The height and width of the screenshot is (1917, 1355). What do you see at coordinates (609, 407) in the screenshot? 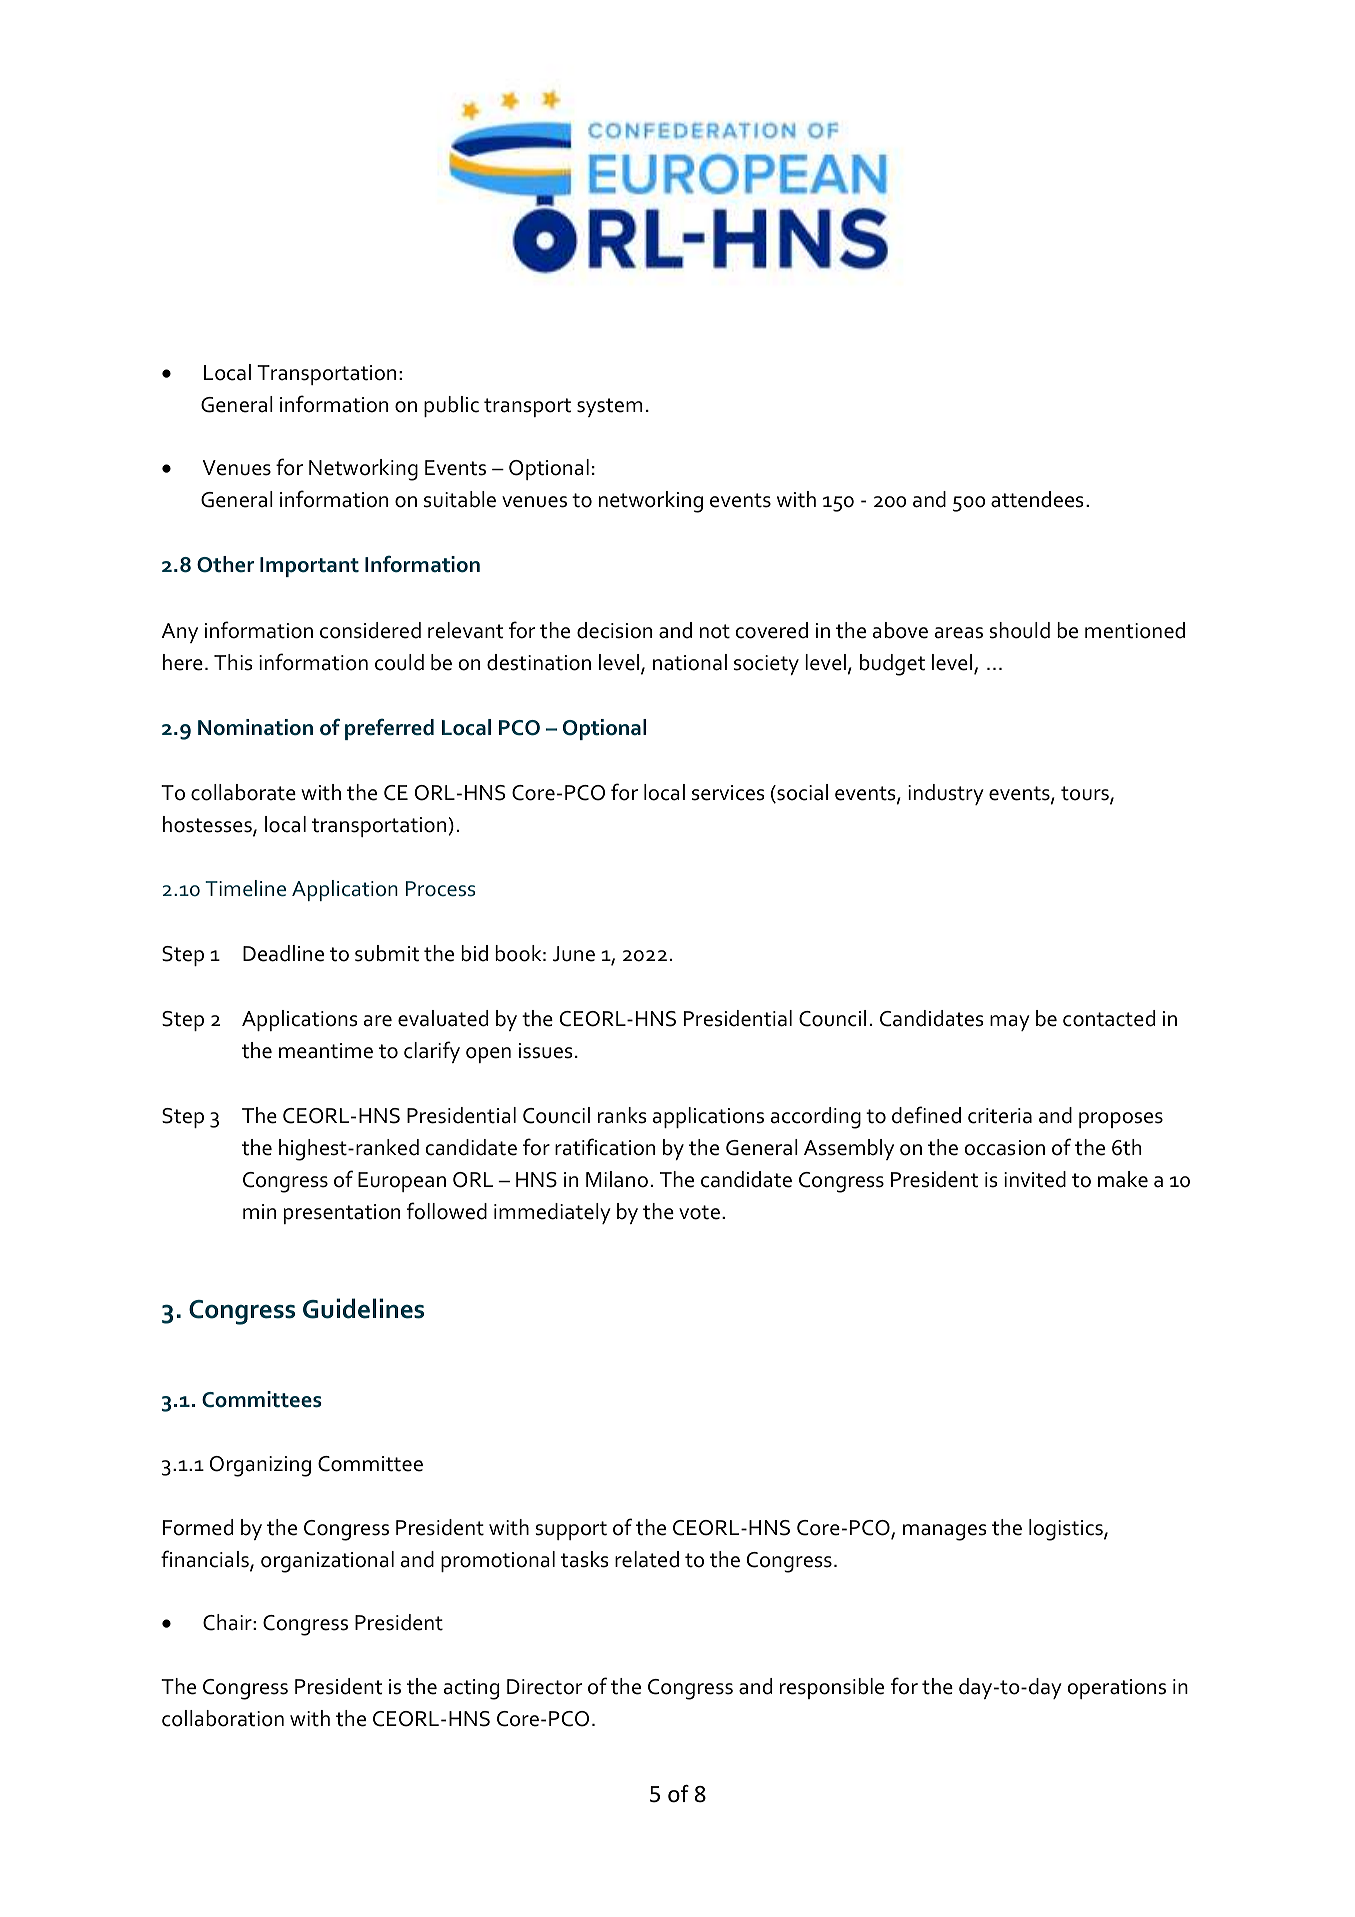
I see `system` at bounding box center [609, 407].
